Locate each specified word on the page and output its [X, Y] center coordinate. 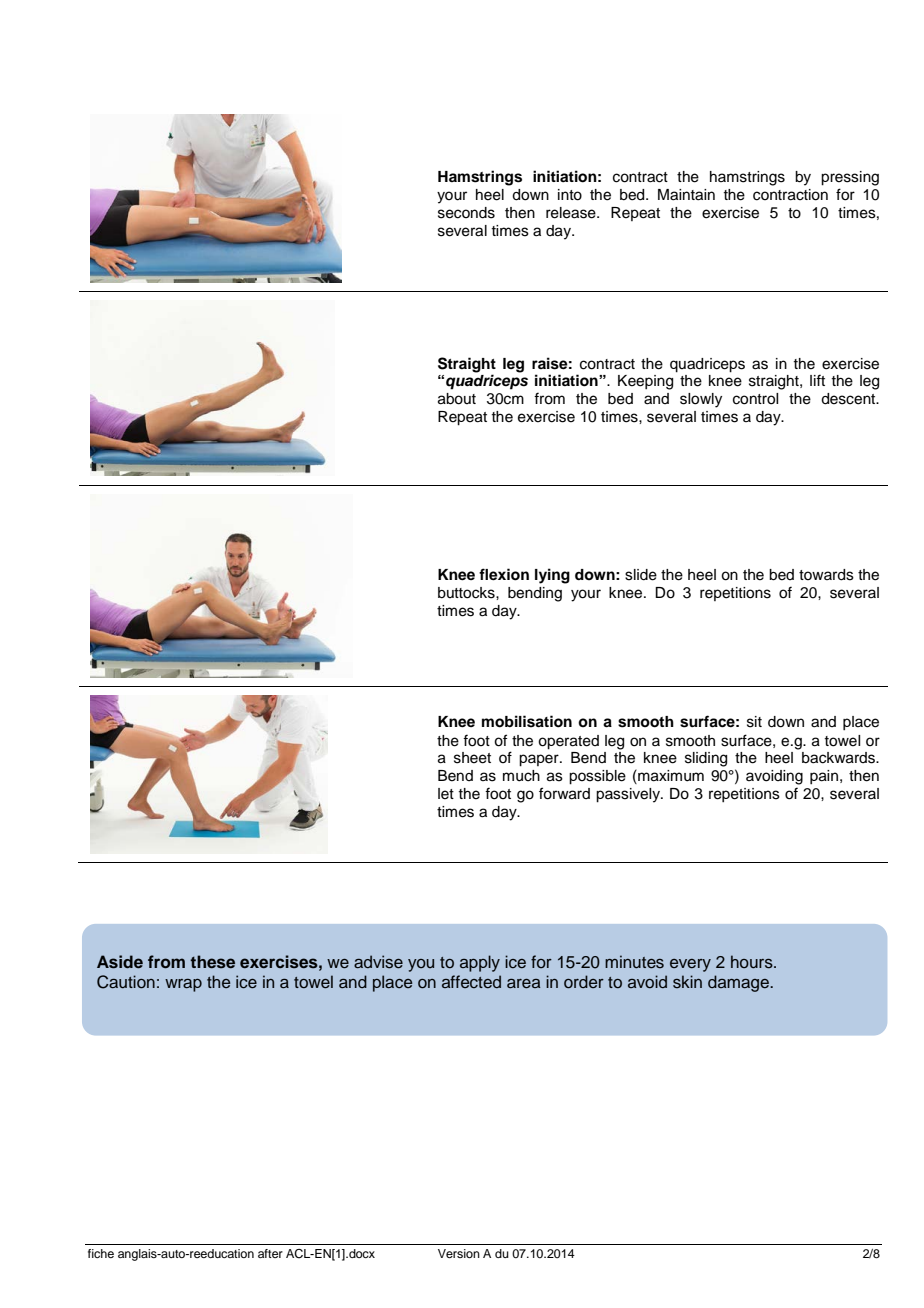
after [270, 1253]
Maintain [686, 195]
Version [459, 1253]
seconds [466, 213]
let [446, 794]
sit [754, 722]
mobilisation [527, 721]
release [572, 213]
